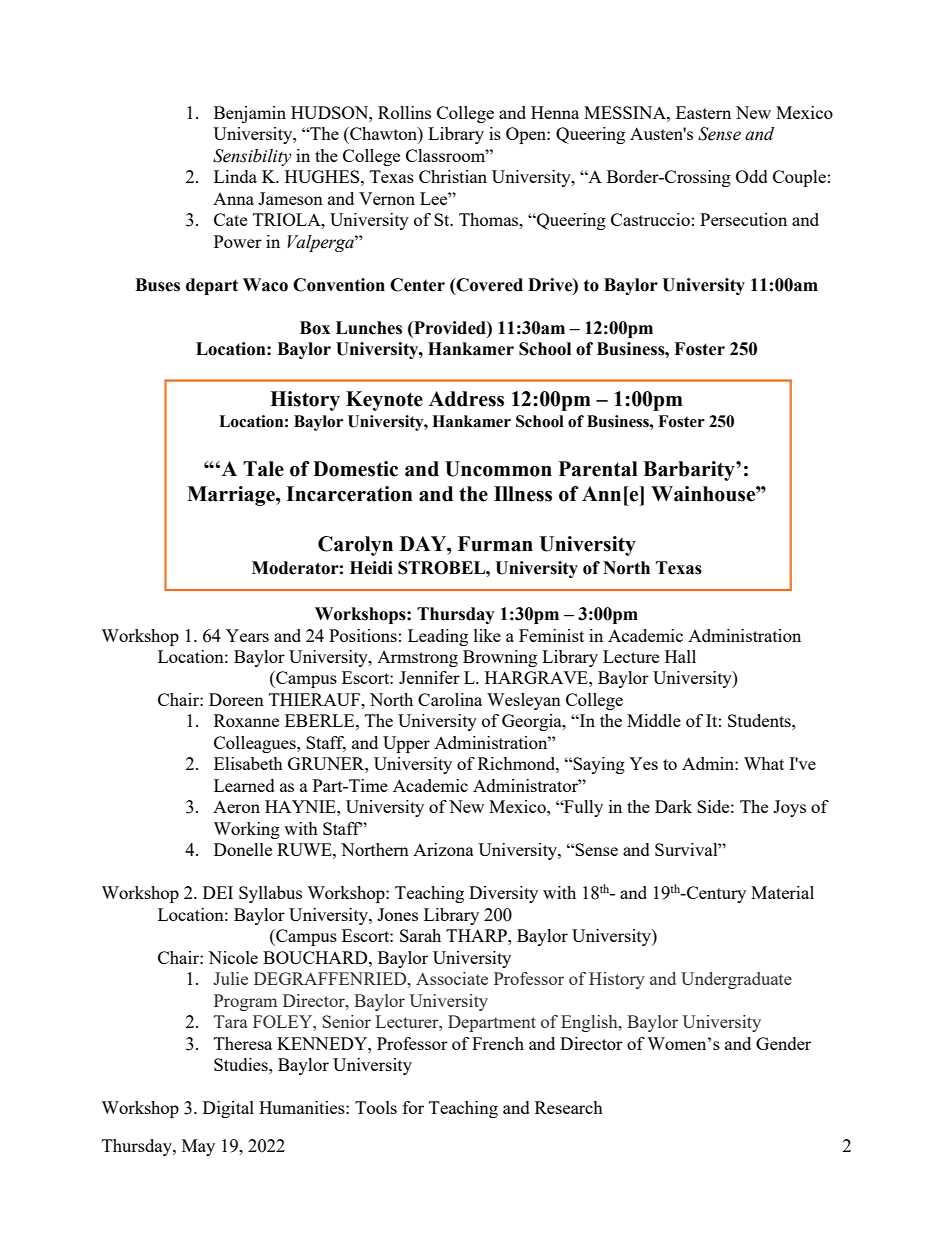 The image size is (952, 1233). I want to click on for, so click(413, 1107).
